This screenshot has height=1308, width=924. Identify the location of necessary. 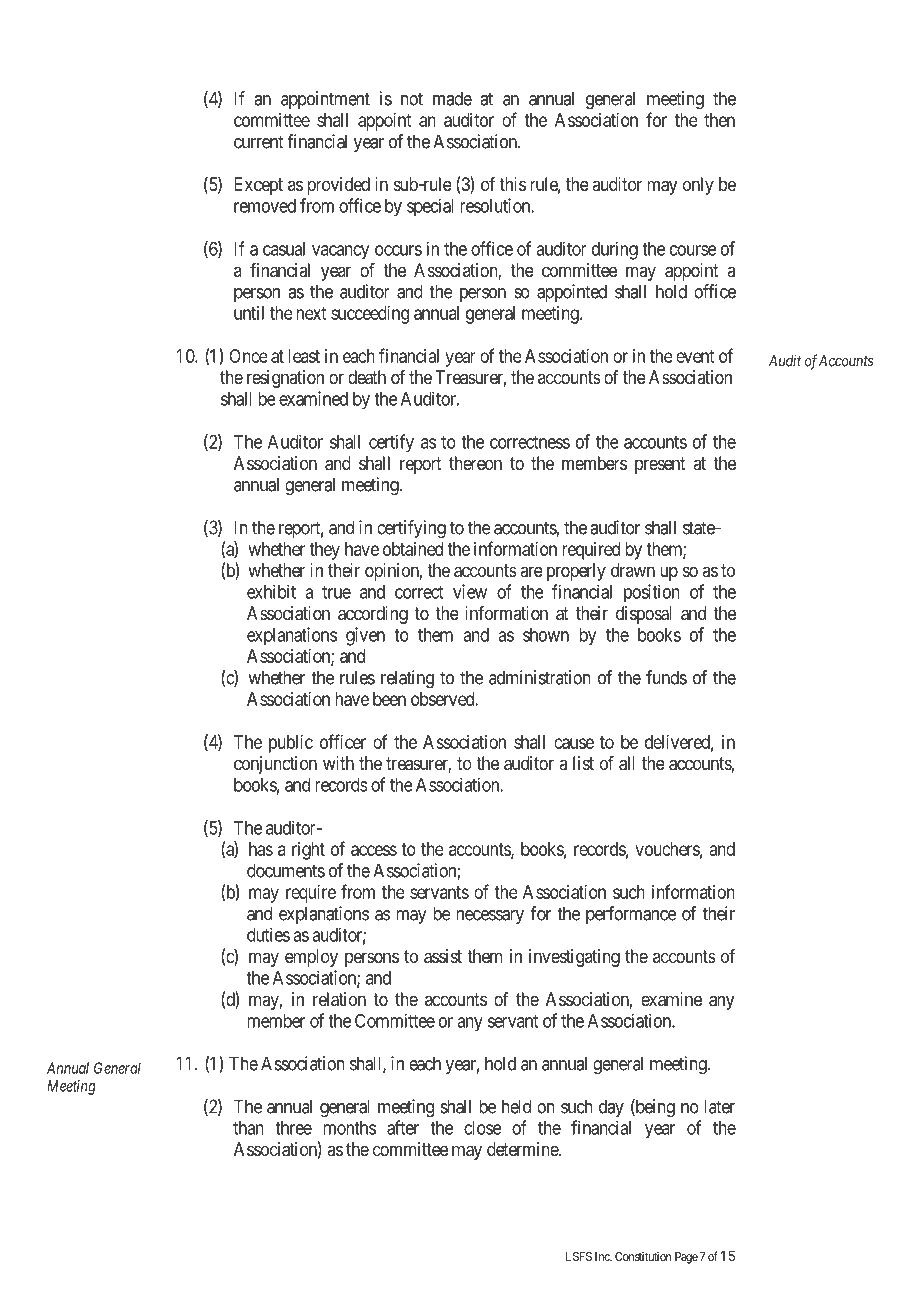
(490, 917).
